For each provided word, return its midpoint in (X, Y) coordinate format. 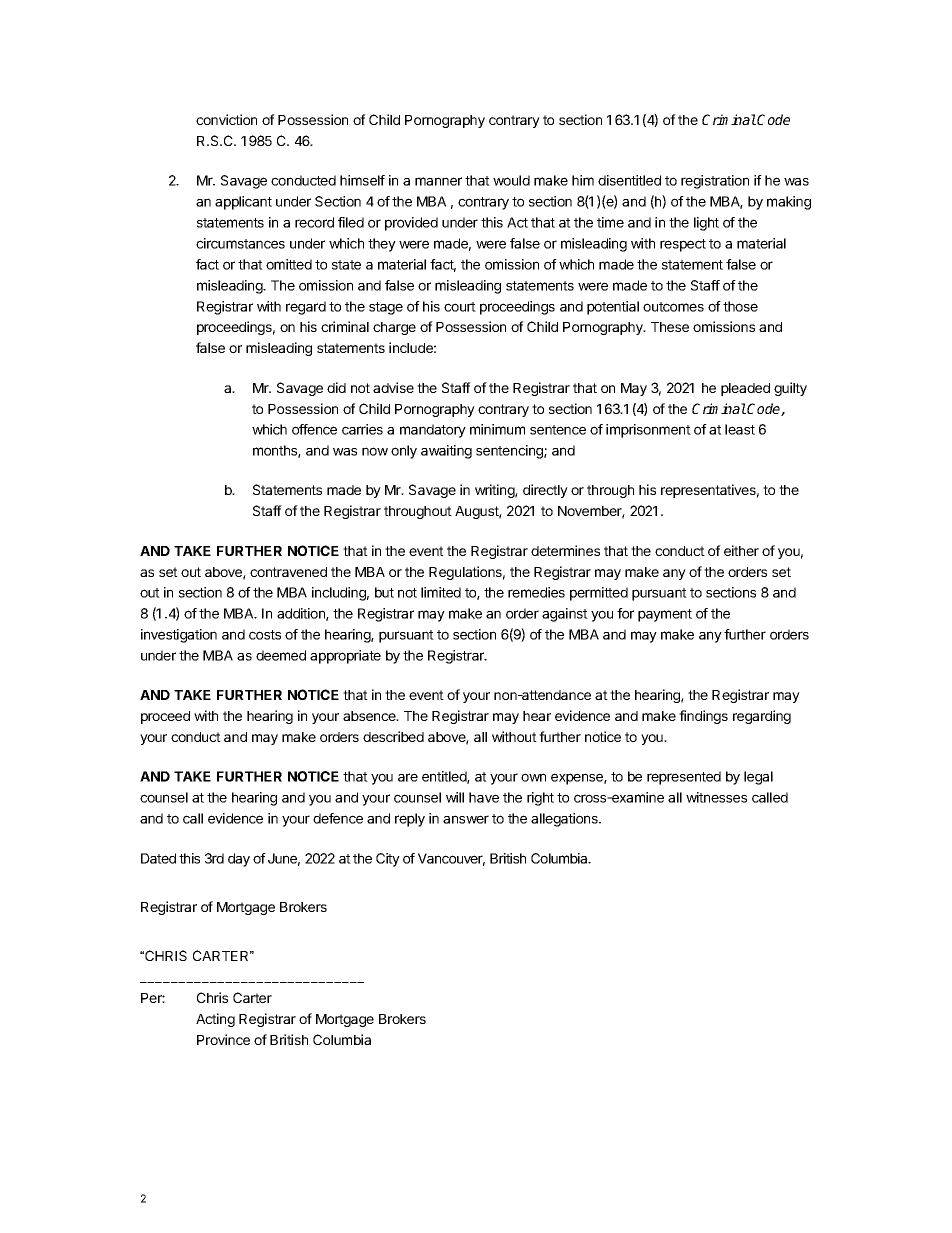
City (388, 860)
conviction (226, 119)
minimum (497, 429)
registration (715, 182)
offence (314, 429)
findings (703, 717)
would (511, 180)
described (393, 736)
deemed (281, 655)
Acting (215, 1020)
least (740, 429)
